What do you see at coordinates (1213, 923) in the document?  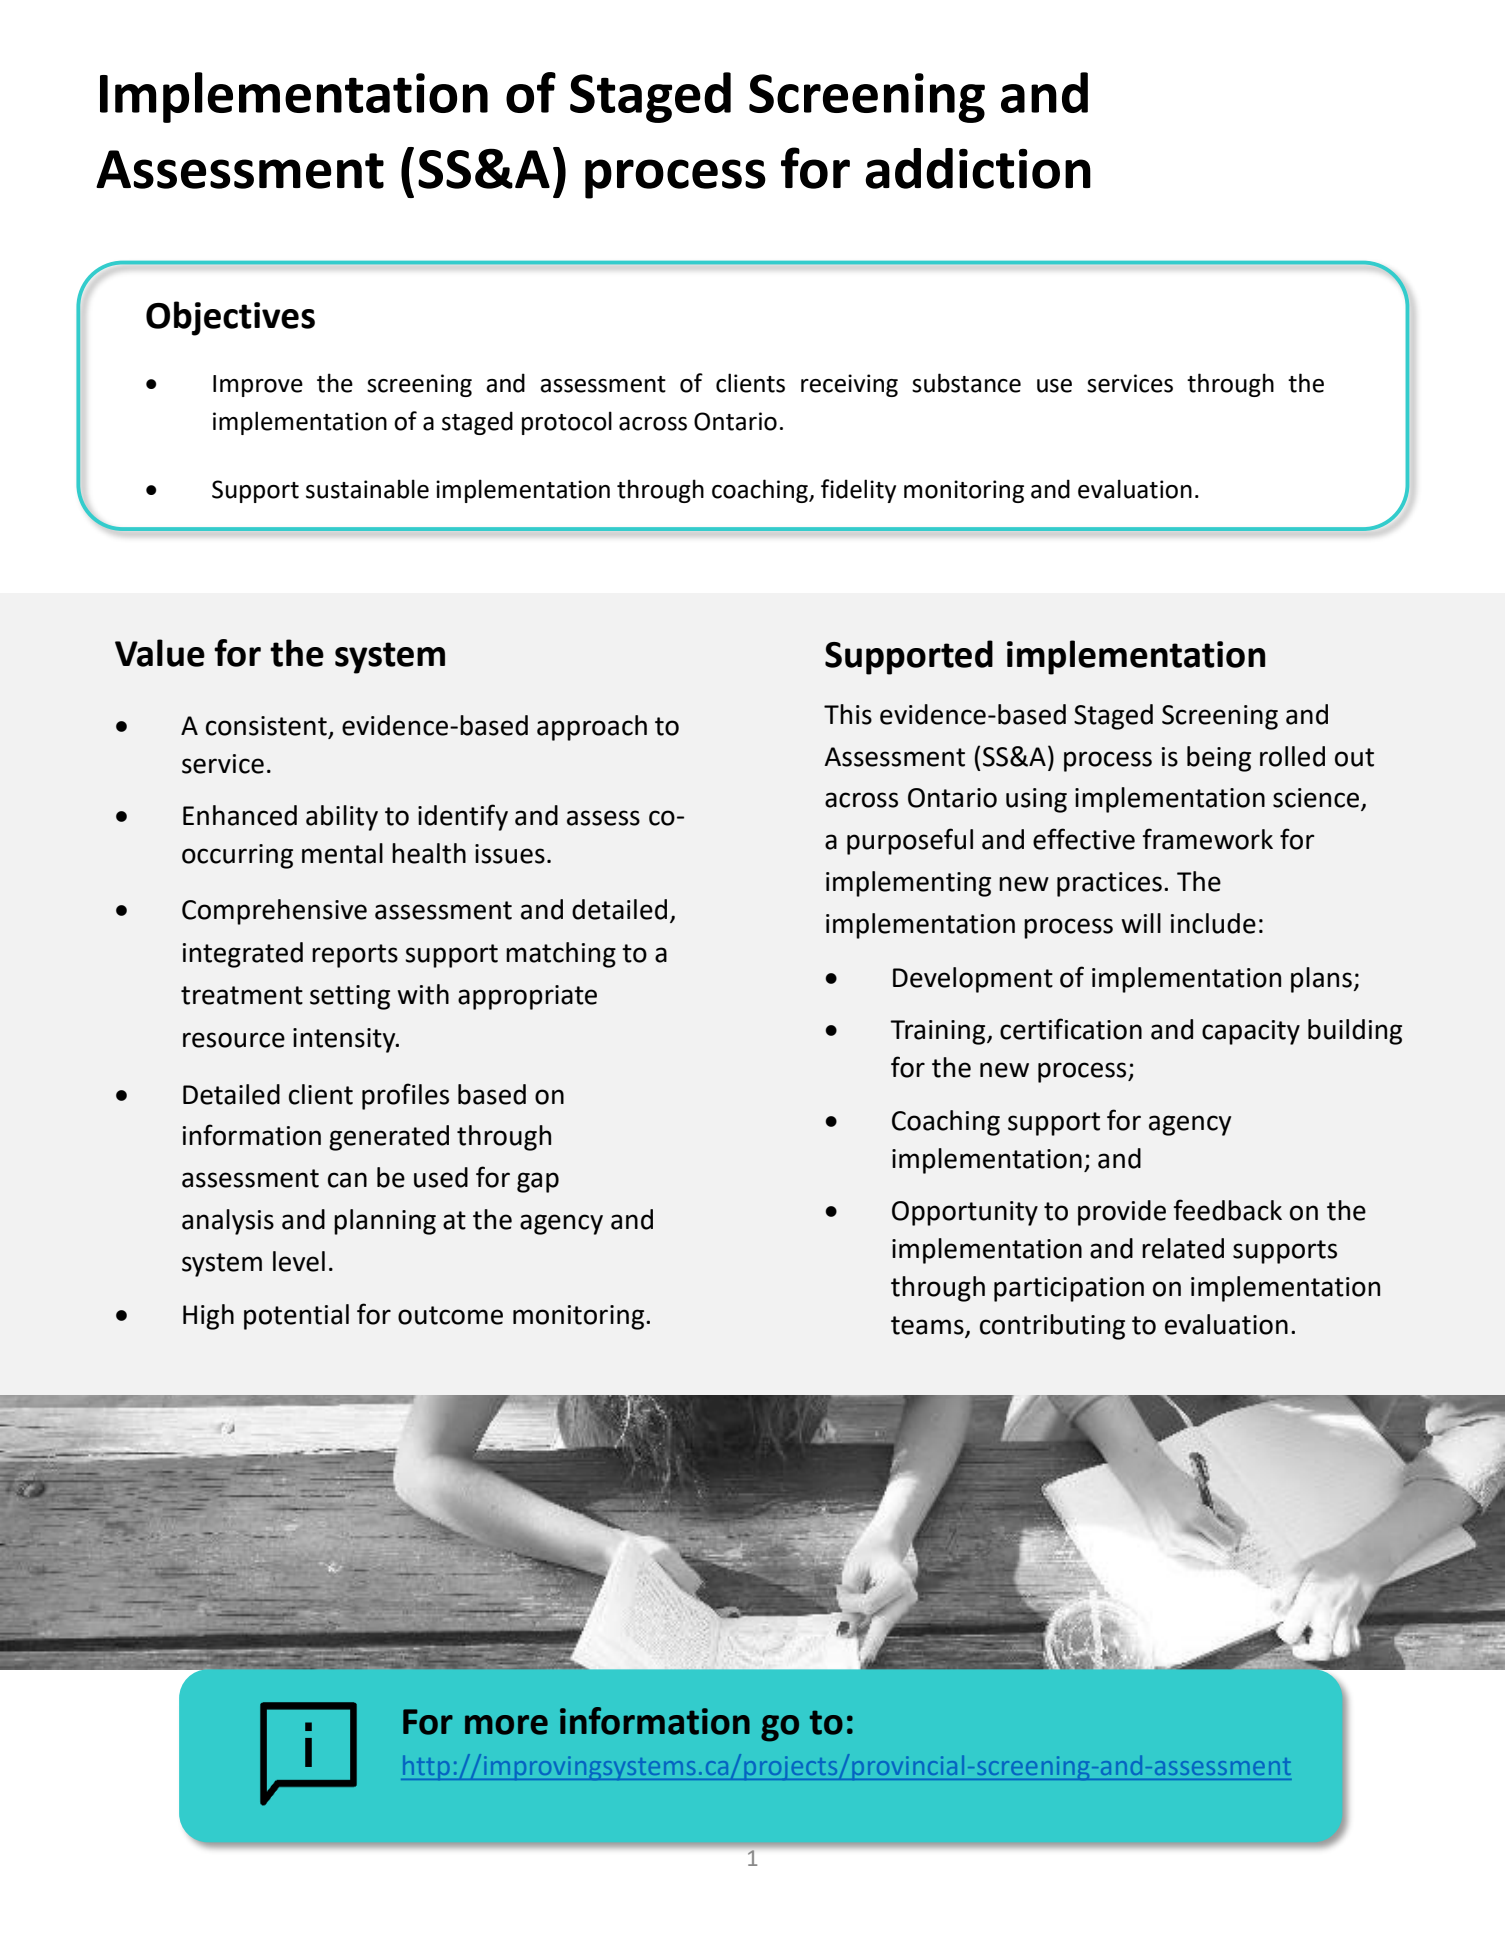 I see `include` at bounding box center [1213, 923].
